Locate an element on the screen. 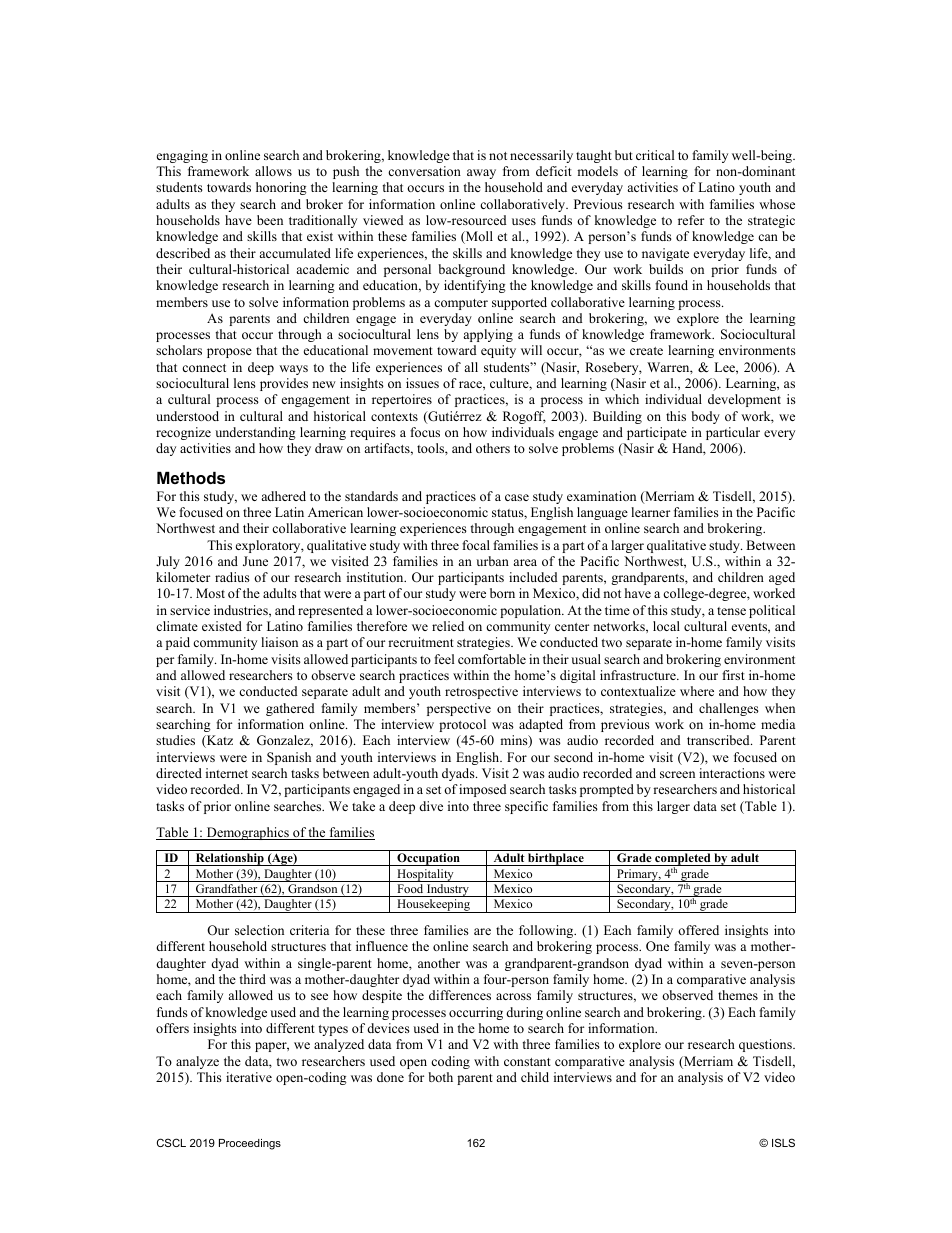  first is located at coordinates (733, 675).
